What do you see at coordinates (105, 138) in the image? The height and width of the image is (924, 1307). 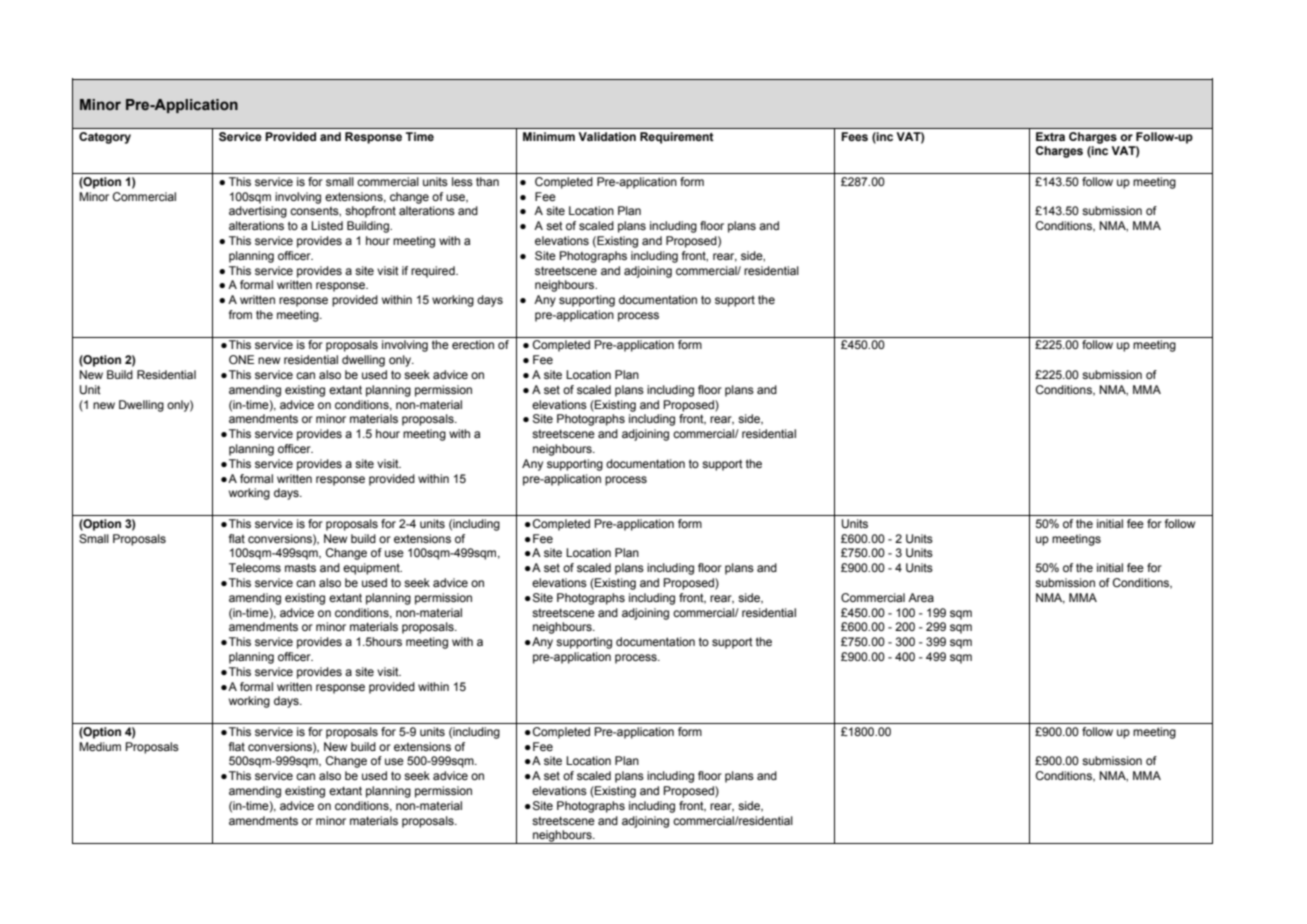 I see `Category` at bounding box center [105, 138].
